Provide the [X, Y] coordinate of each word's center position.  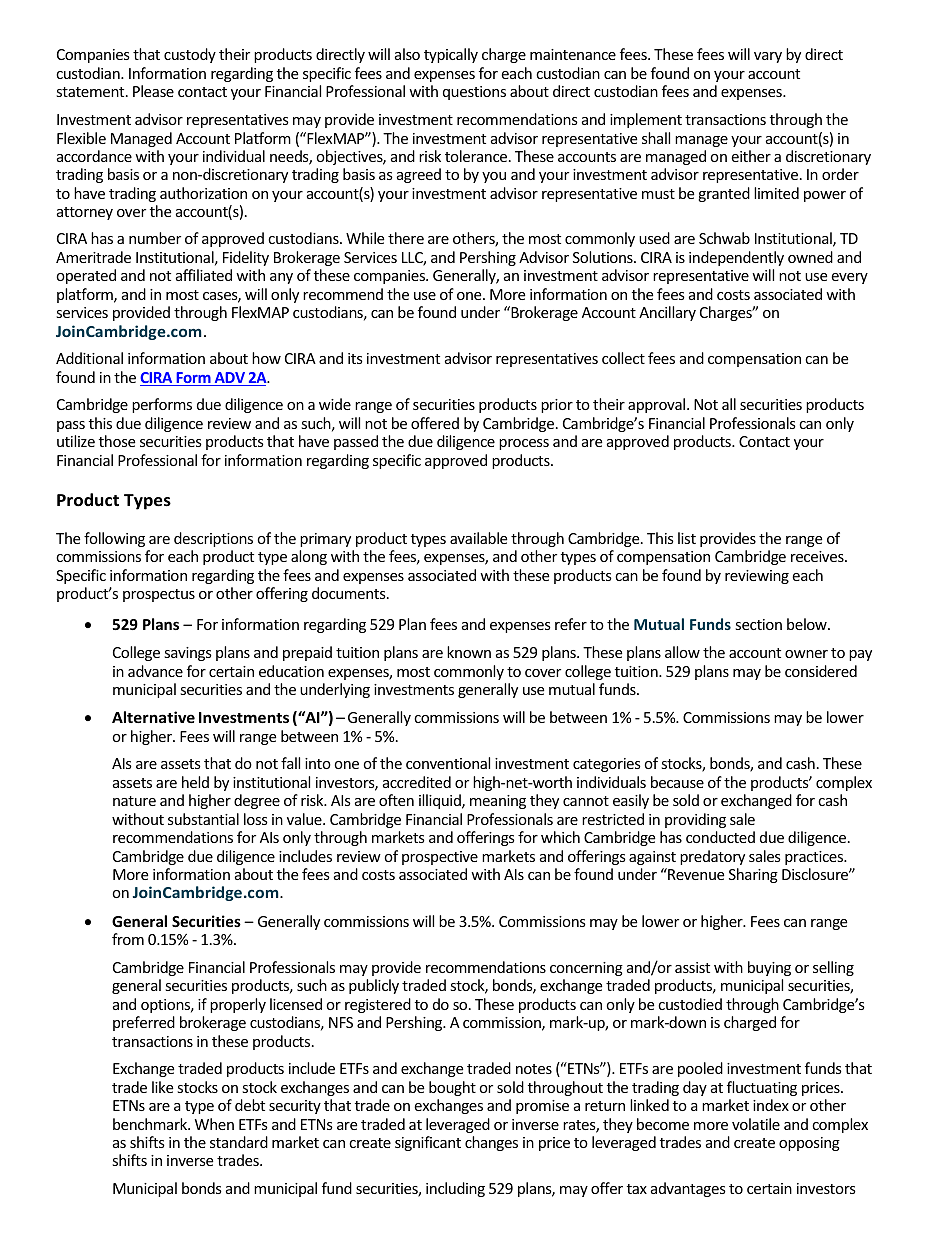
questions [474, 93]
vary [768, 57]
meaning [498, 802]
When [214, 1124]
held [195, 782]
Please [153, 91]
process [524, 444]
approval [658, 405]
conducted [720, 837]
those [117, 441]
